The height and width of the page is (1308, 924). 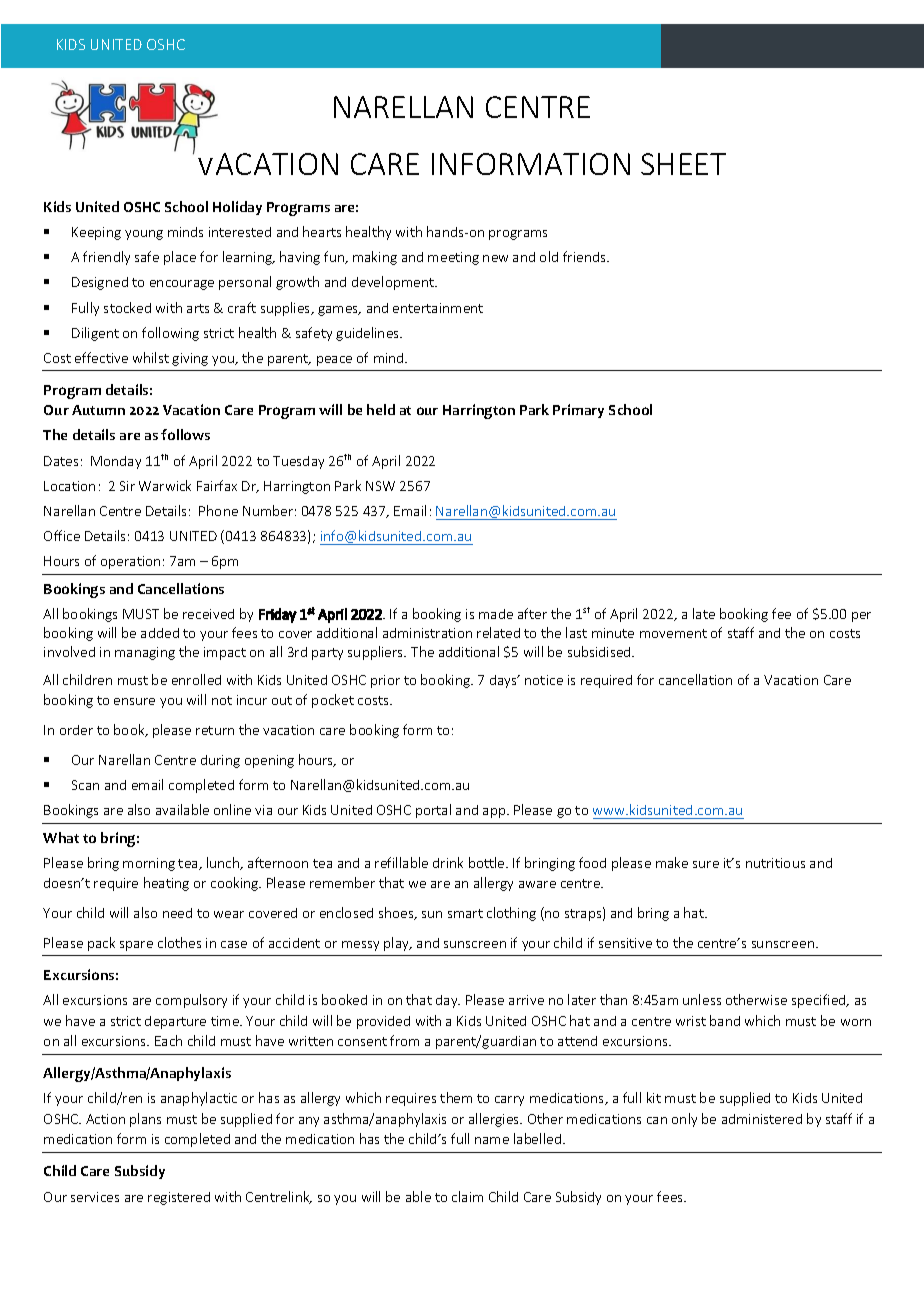 What do you see at coordinates (504, 681) in the page?
I see `days` at bounding box center [504, 681].
